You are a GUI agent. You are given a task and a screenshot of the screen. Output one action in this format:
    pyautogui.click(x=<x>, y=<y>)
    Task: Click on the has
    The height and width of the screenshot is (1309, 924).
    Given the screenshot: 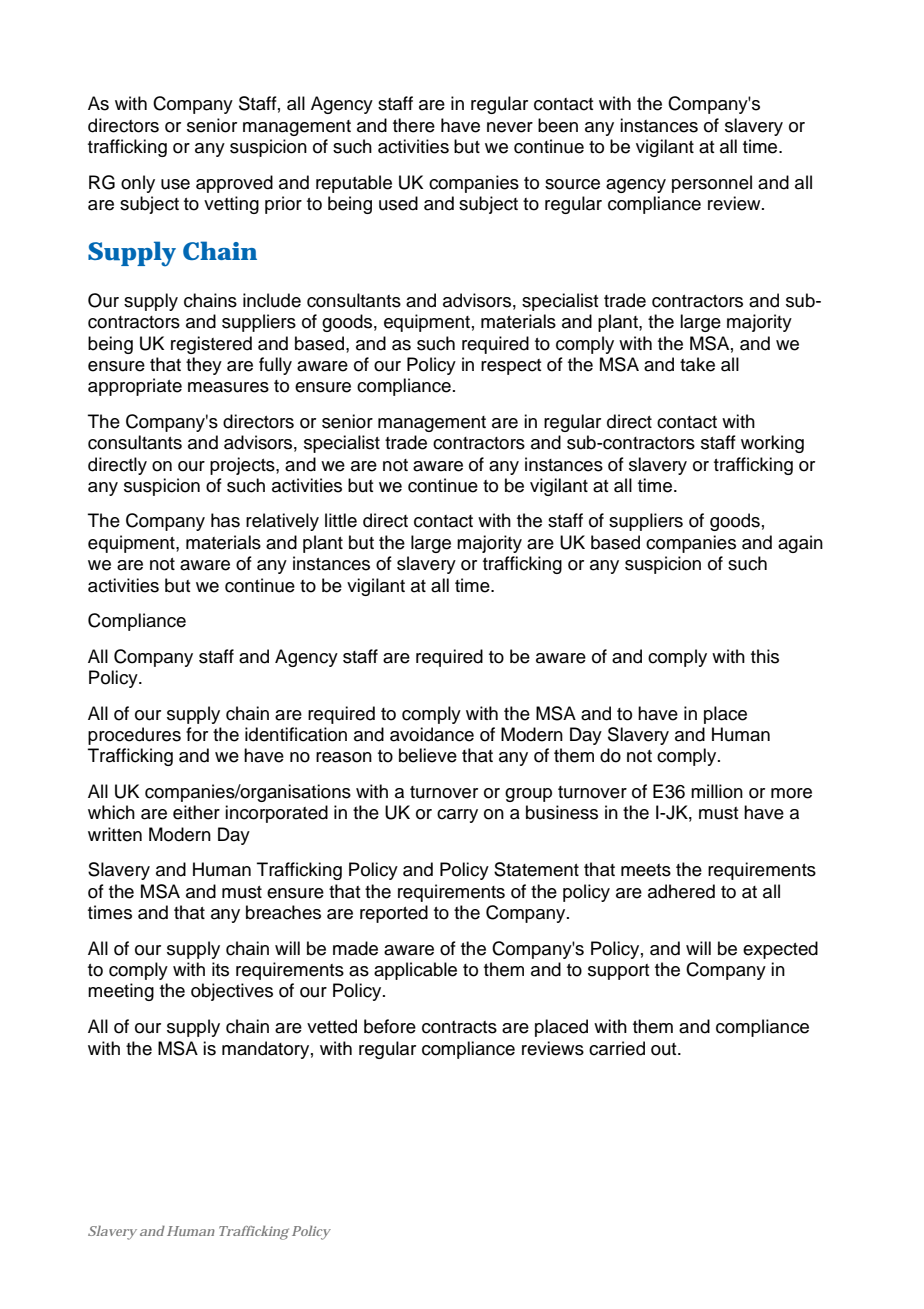 What is the action you would take?
    pyautogui.click(x=225, y=520)
